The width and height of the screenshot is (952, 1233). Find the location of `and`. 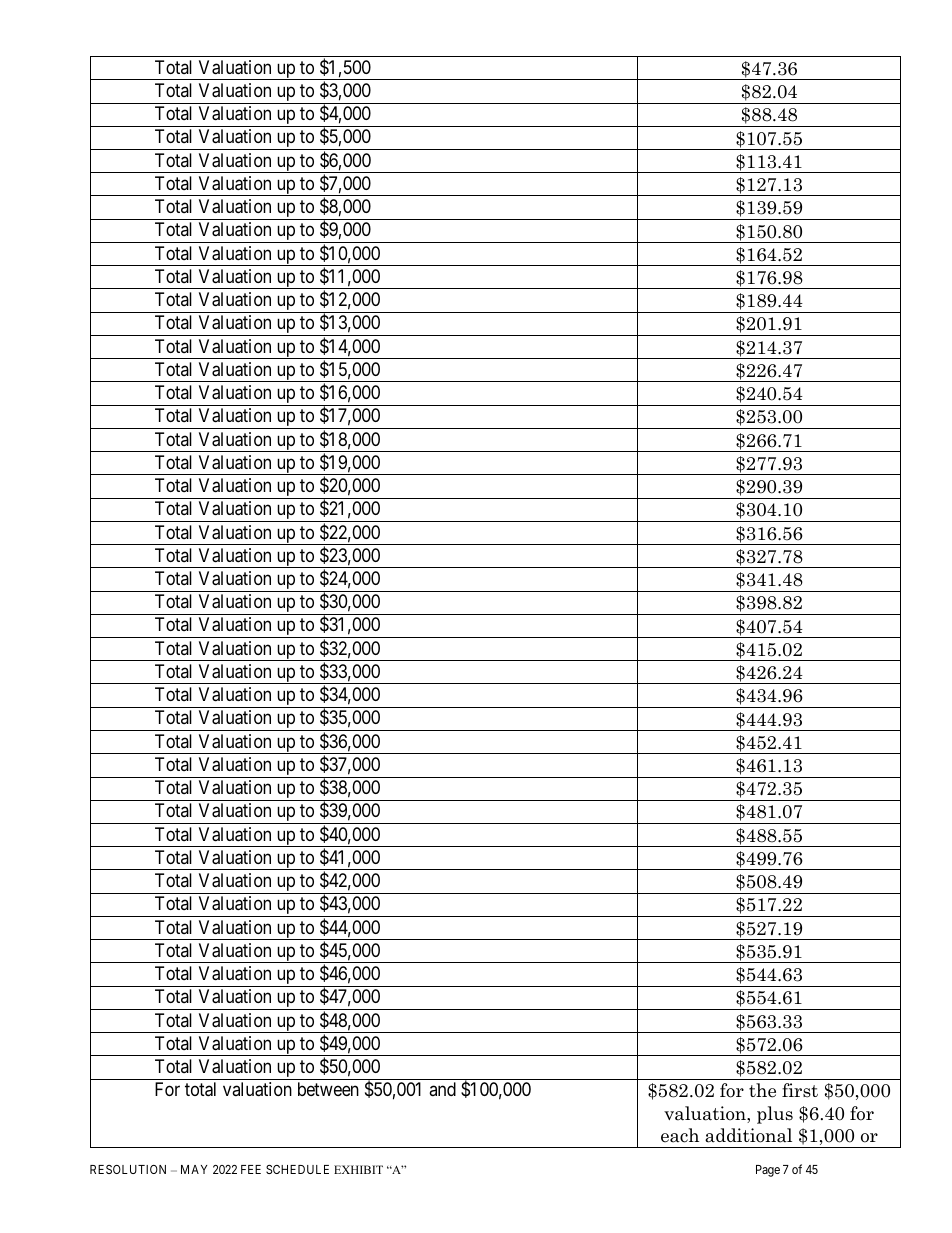

and is located at coordinates (442, 1089).
